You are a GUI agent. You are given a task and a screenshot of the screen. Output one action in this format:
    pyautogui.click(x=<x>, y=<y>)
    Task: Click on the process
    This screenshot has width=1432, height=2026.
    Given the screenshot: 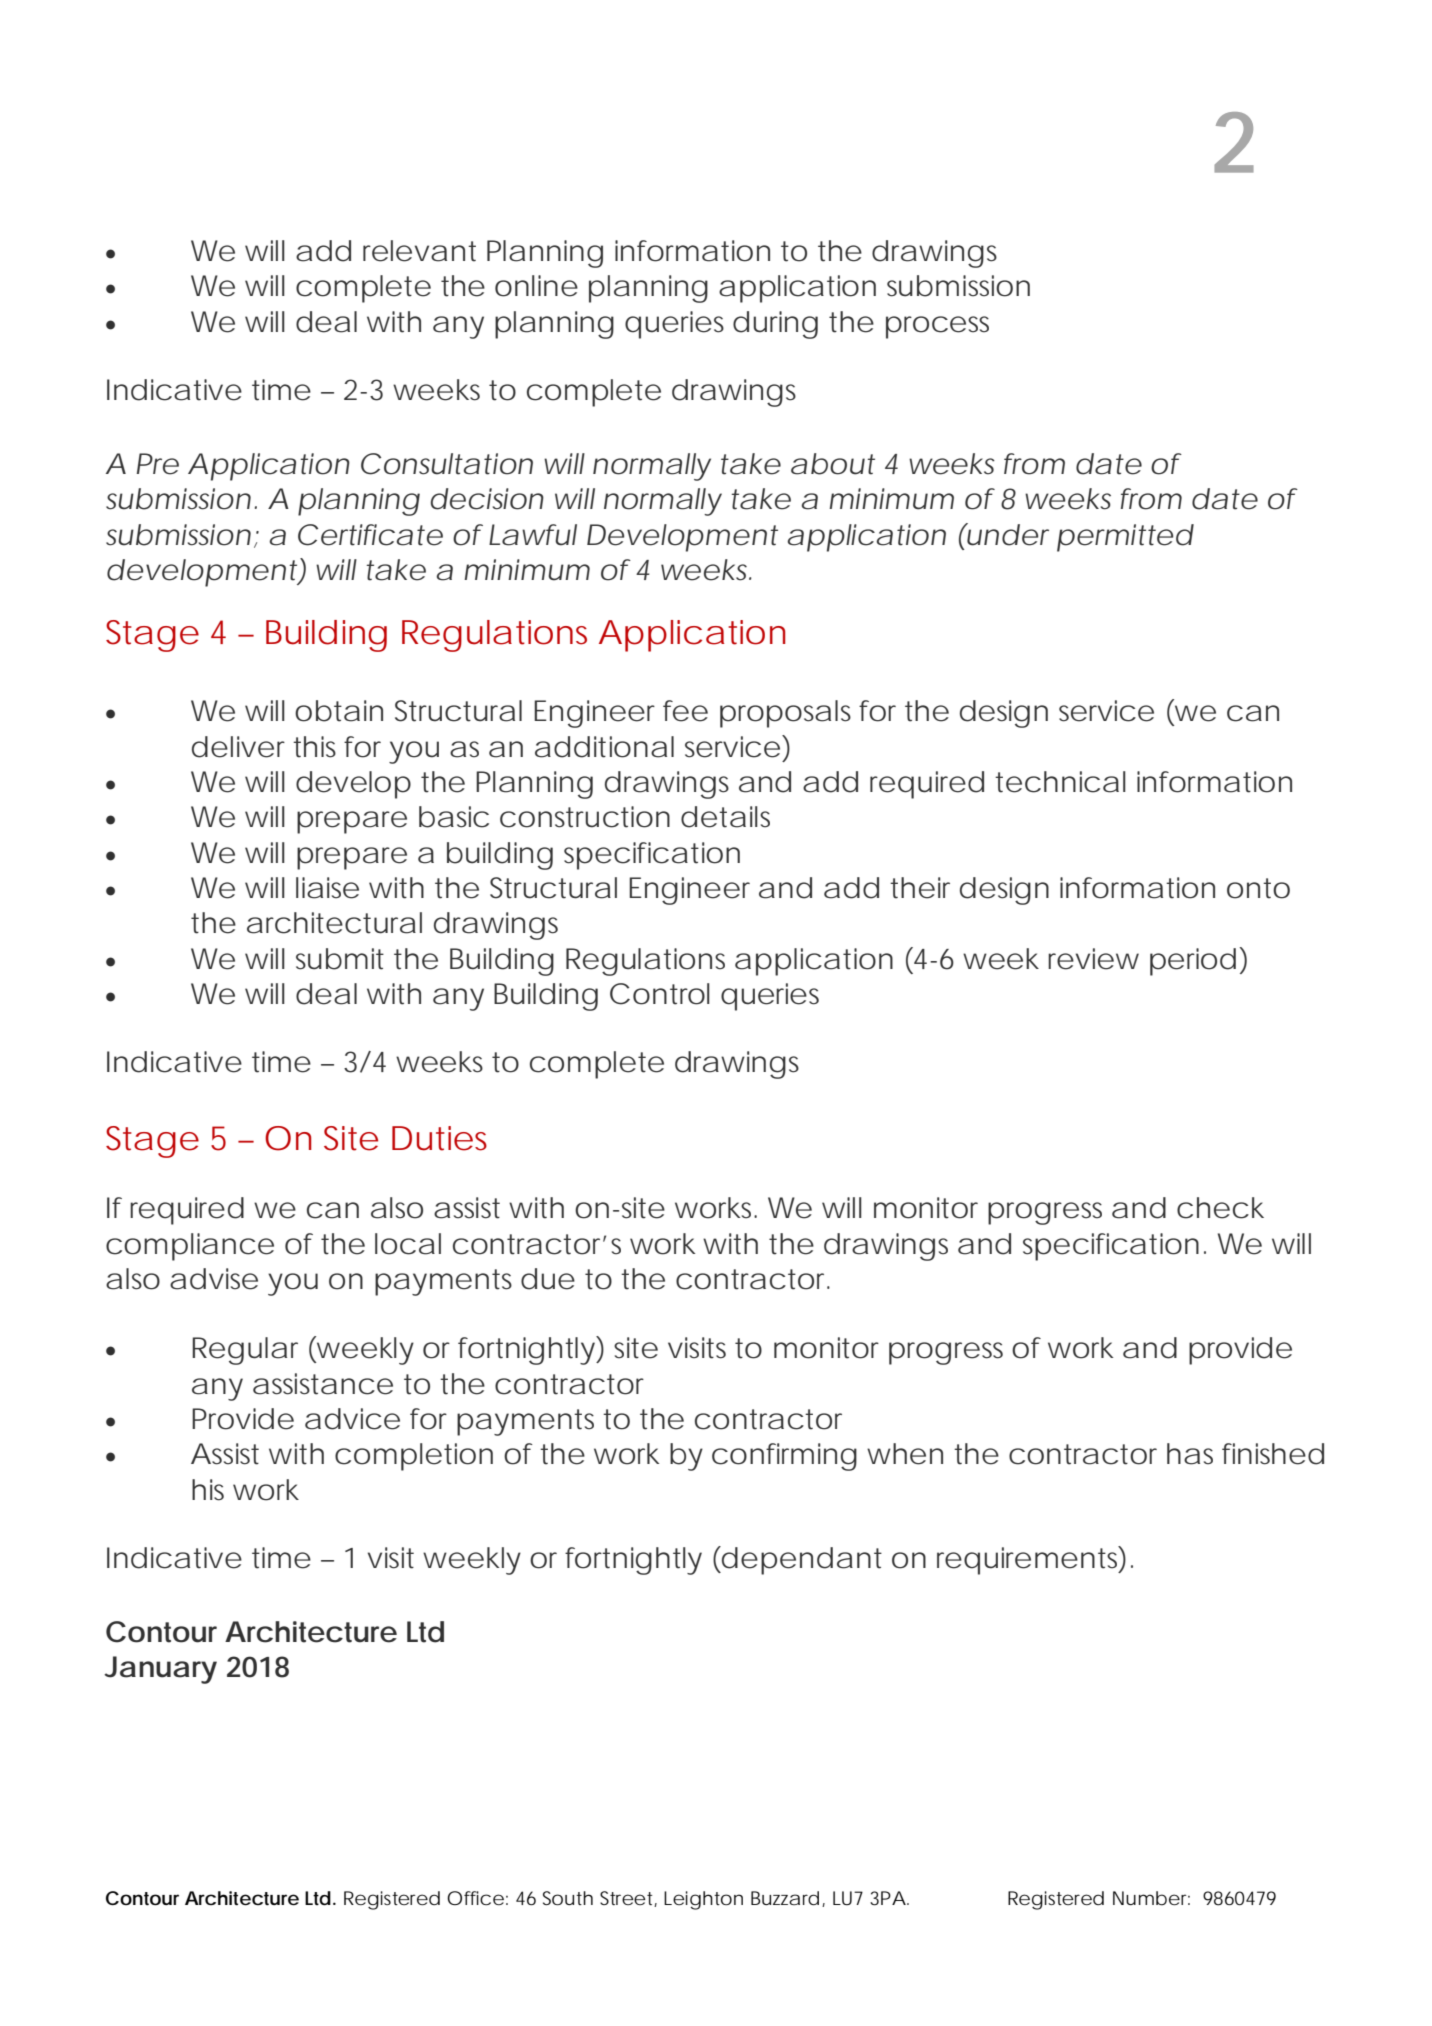 What is the action you would take?
    pyautogui.click(x=937, y=327)
